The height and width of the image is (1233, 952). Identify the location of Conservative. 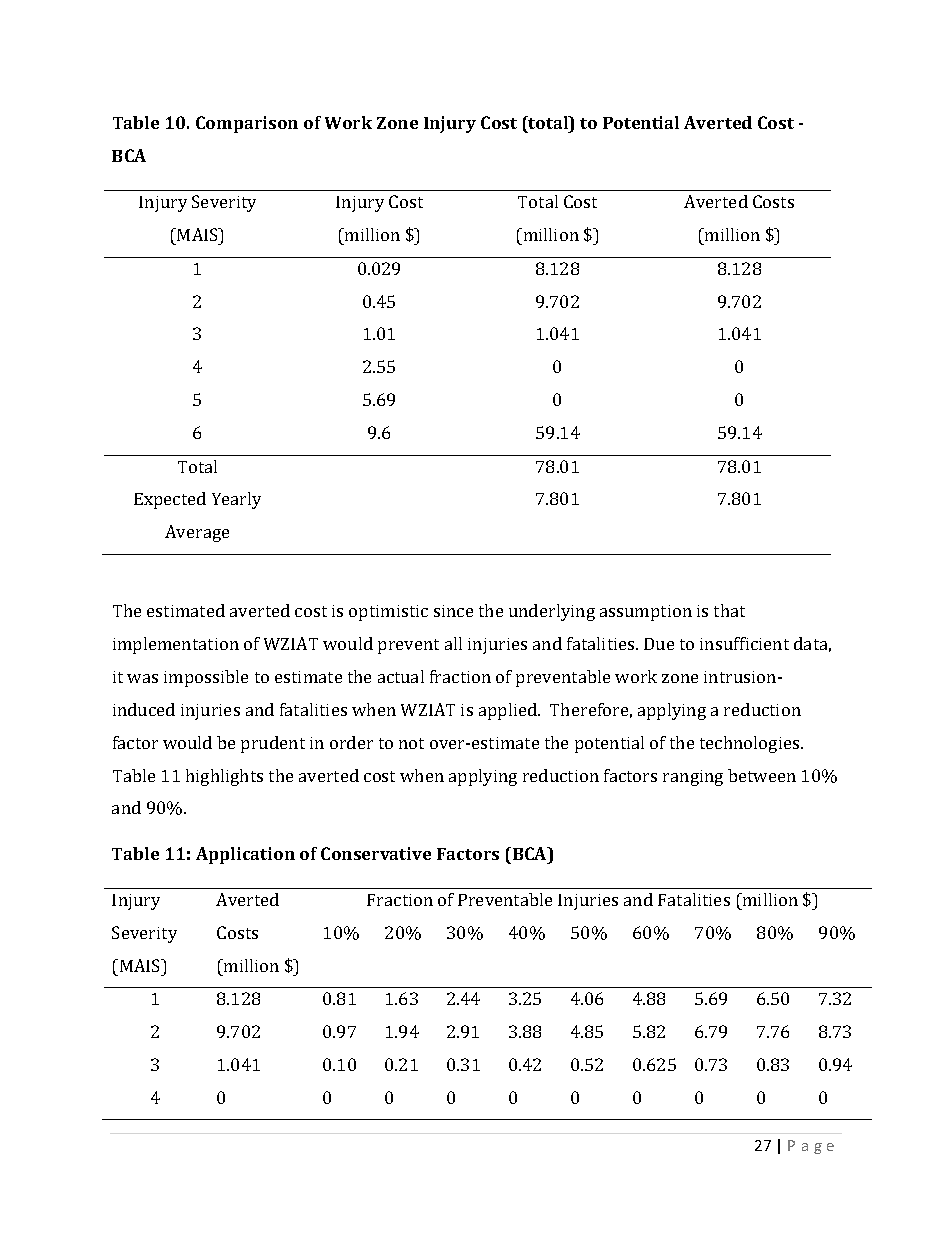
(376, 853).
